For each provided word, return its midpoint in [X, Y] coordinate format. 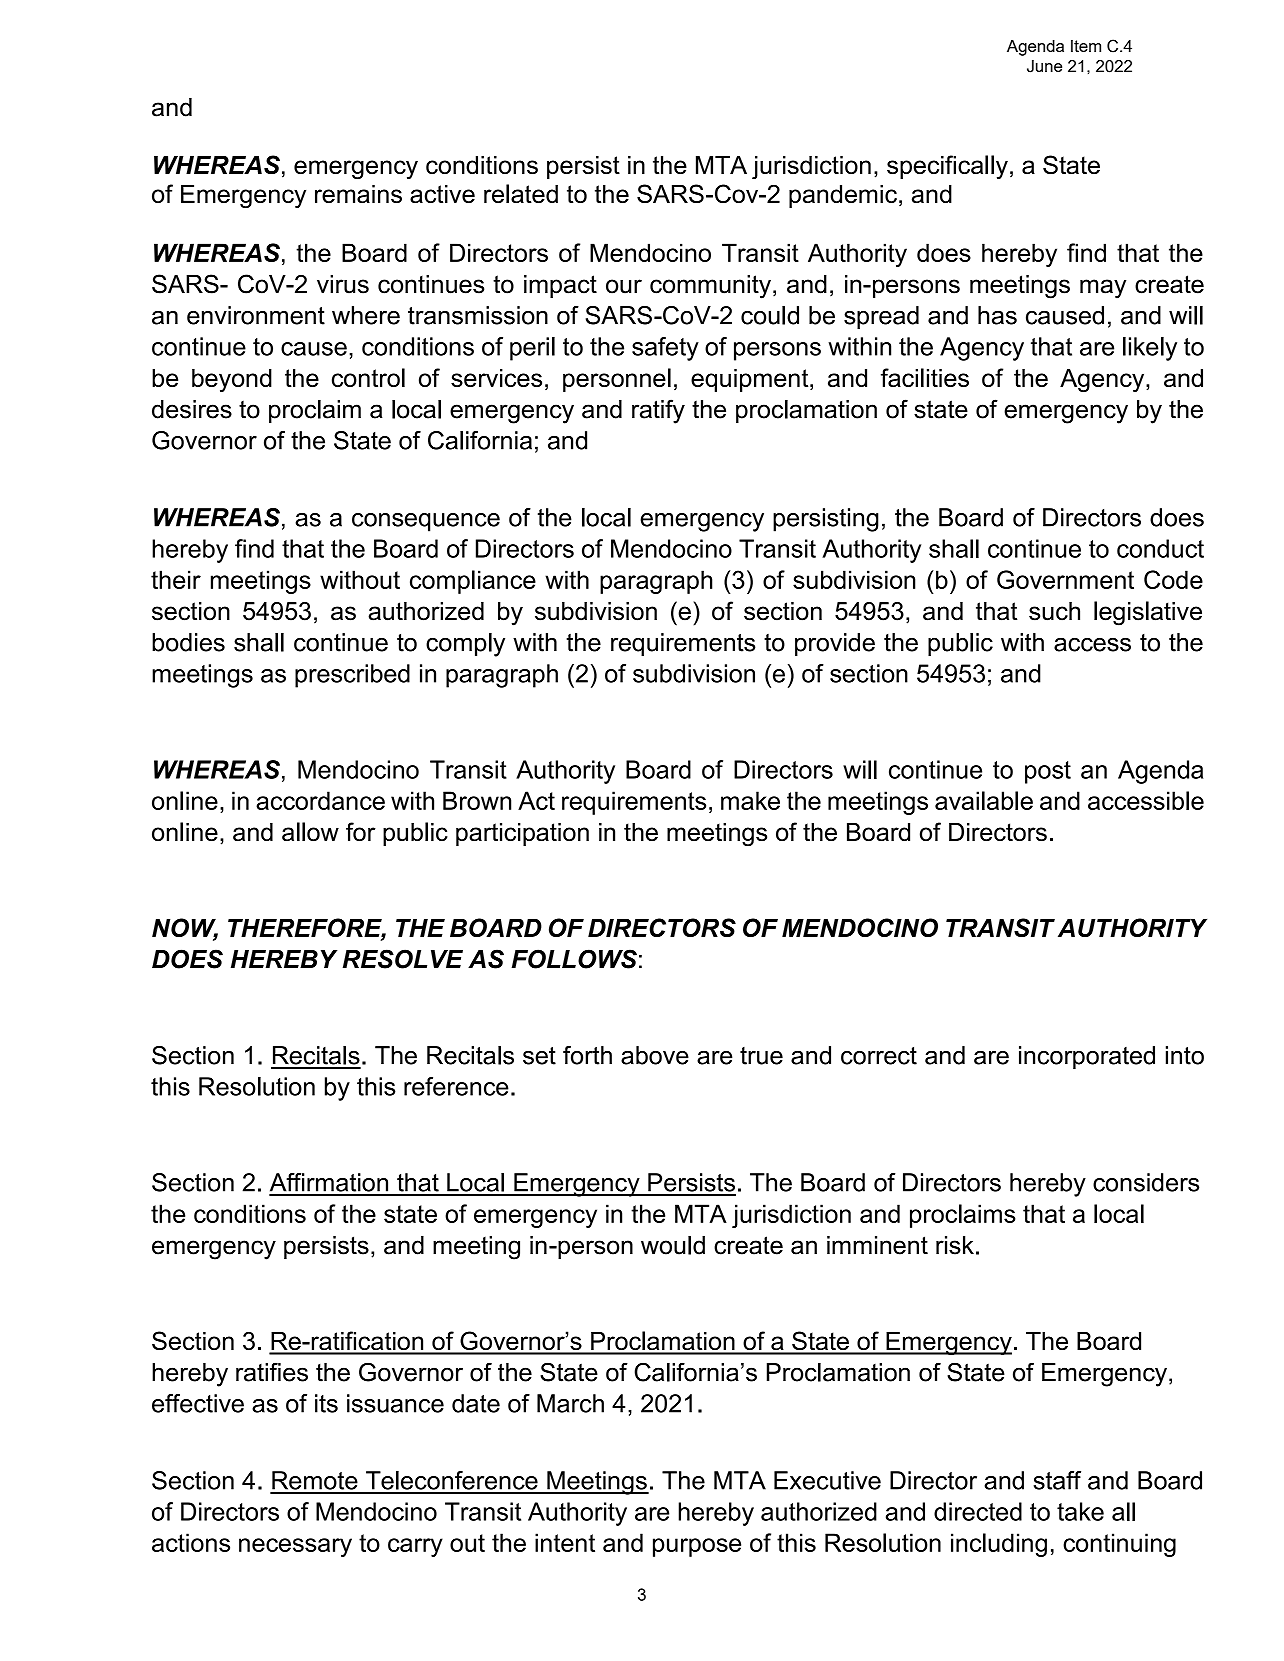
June [1044, 66]
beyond [232, 380]
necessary [295, 1547]
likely [1150, 349]
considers [1146, 1182]
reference [456, 1086]
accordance [320, 800]
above [655, 1055]
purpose [697, 1547]
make [750, 800]
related [521, 193]
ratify [658, 411]
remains [358, 194]
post [1048, 772]
